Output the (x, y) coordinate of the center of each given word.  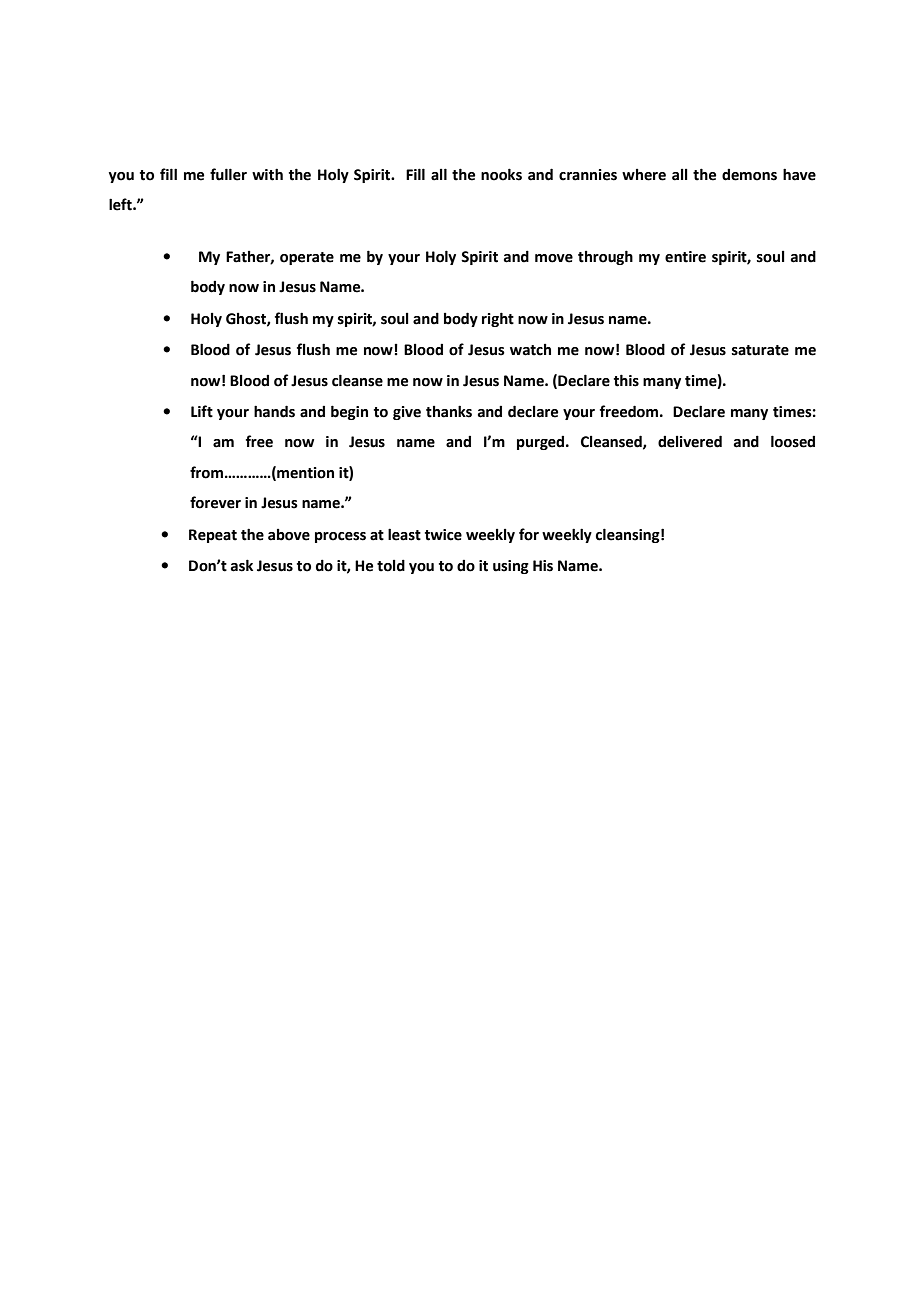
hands (274, 411)
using (511, 567)
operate (307, 258)
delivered (690, 441)
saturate (760, 350)
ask (242, 565)
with (267, 174)
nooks (501, 174)
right (498, 319)
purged (540, 443)
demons (749, 175)
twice (443, 535)
